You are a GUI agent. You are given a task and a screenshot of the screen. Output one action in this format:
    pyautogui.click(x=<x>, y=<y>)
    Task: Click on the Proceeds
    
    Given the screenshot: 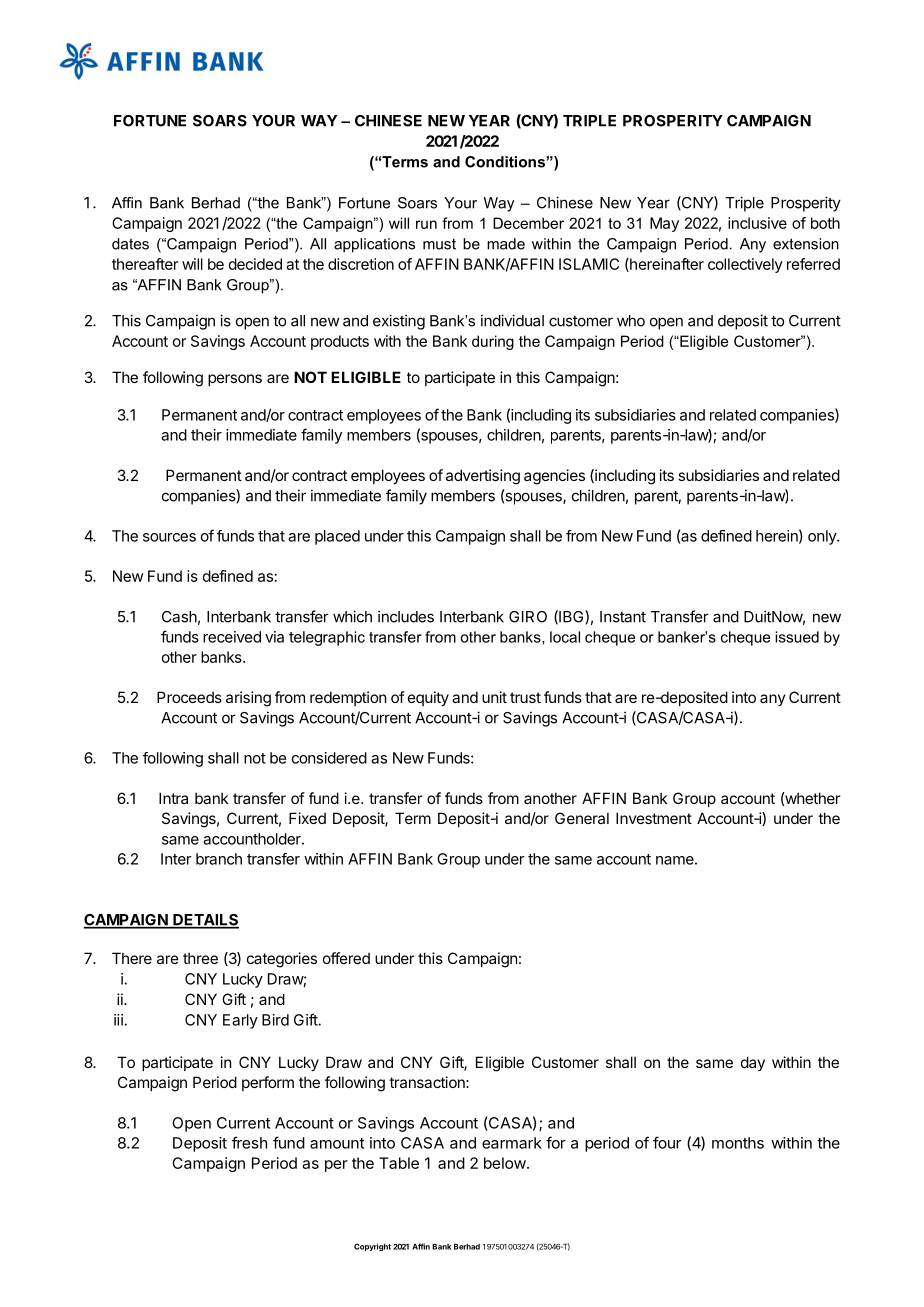 What is the action you would take?
    pyautogui.click(x=189, y=697)
